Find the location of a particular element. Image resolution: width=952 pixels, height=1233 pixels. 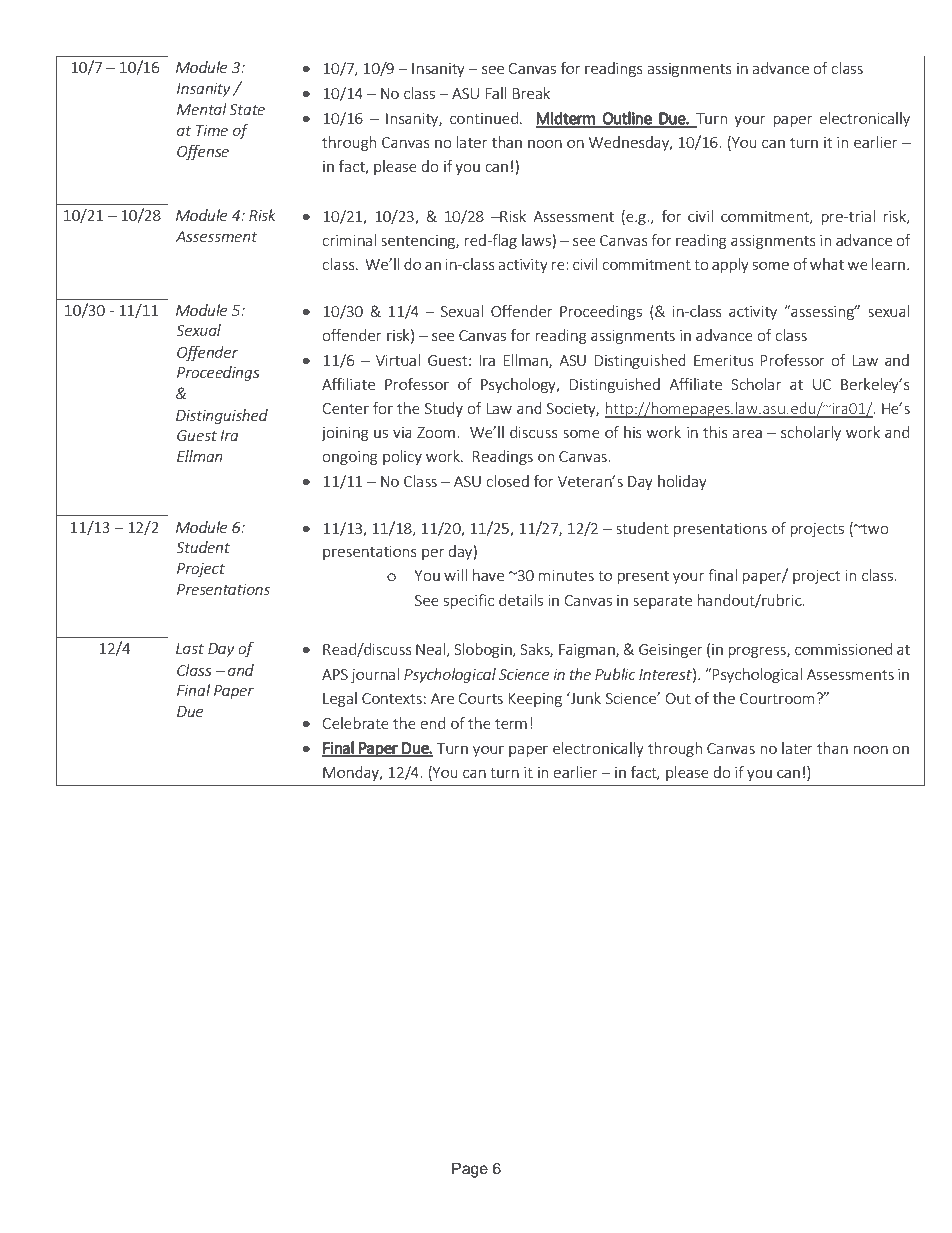

Break is located at coordinates (531, 93).
